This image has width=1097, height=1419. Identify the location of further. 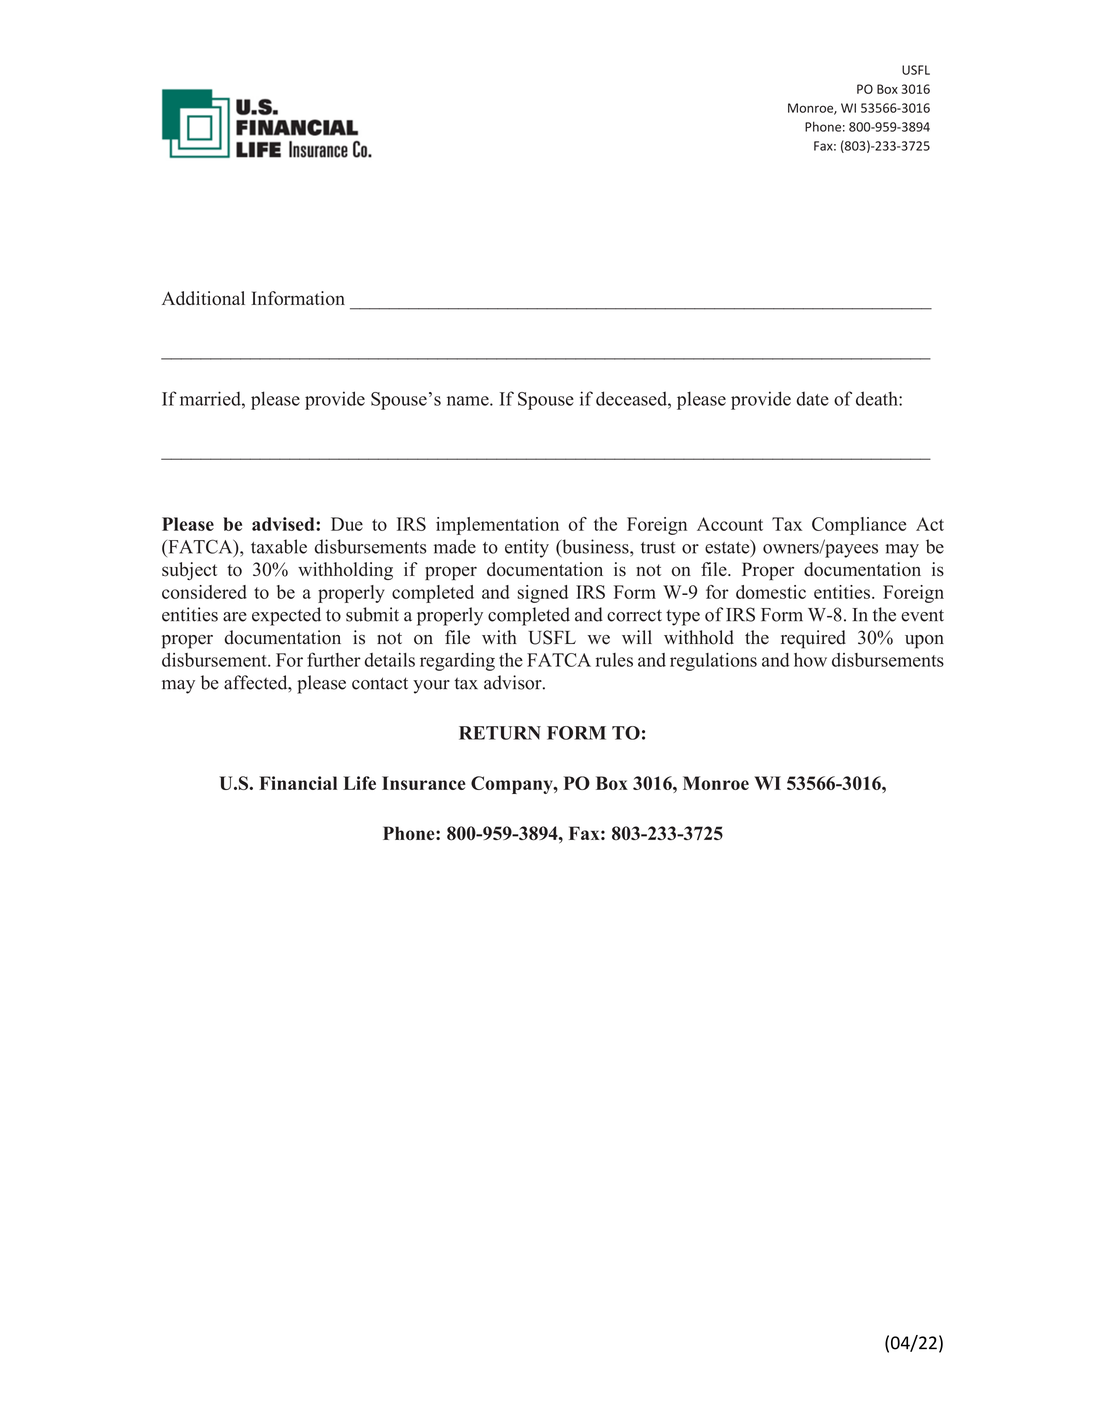
(334, 659).
